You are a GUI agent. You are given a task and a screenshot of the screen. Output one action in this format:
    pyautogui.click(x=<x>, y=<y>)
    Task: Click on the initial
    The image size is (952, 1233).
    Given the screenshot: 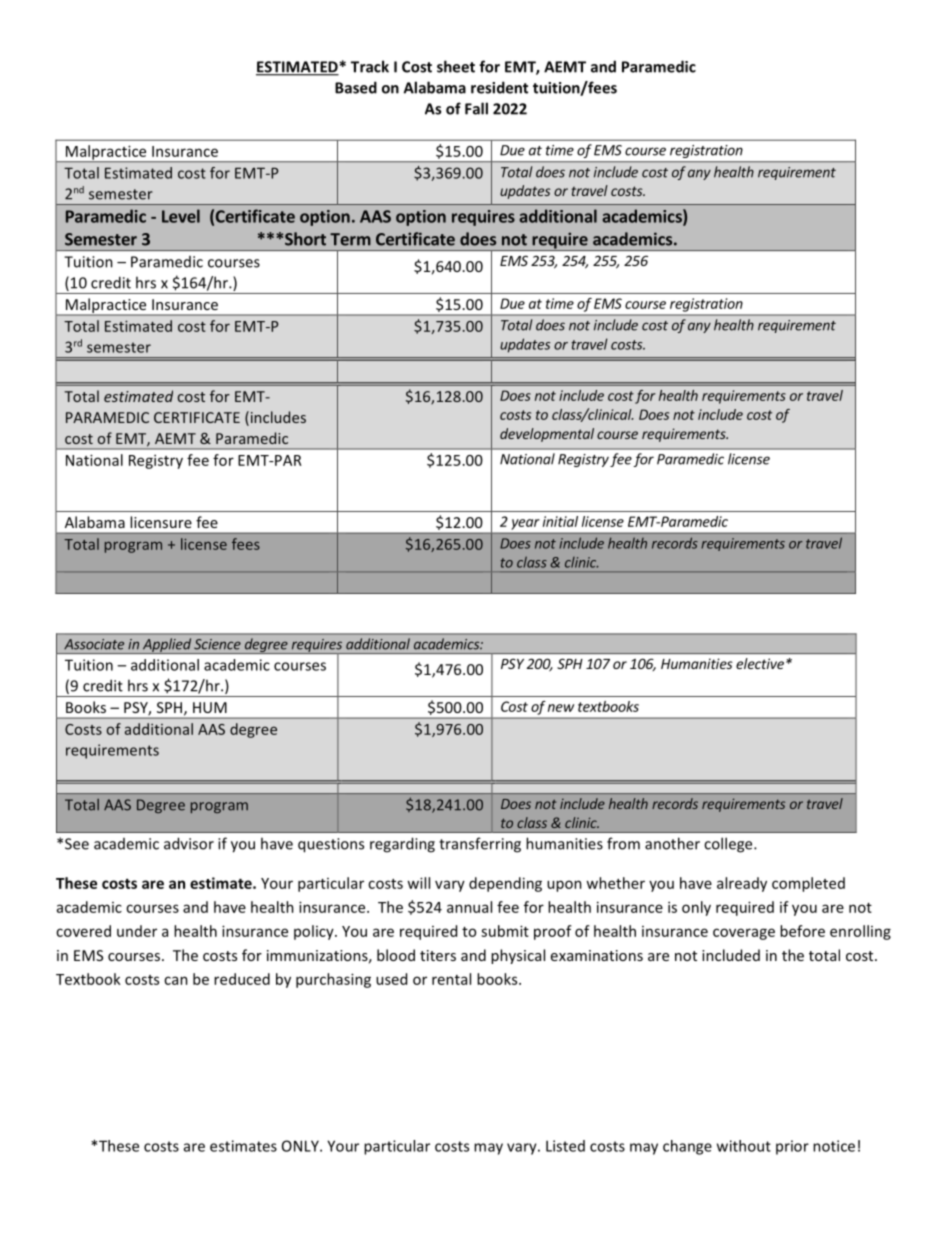 What is the action you would take?
    pyautogui.click(x=560, y=521)
